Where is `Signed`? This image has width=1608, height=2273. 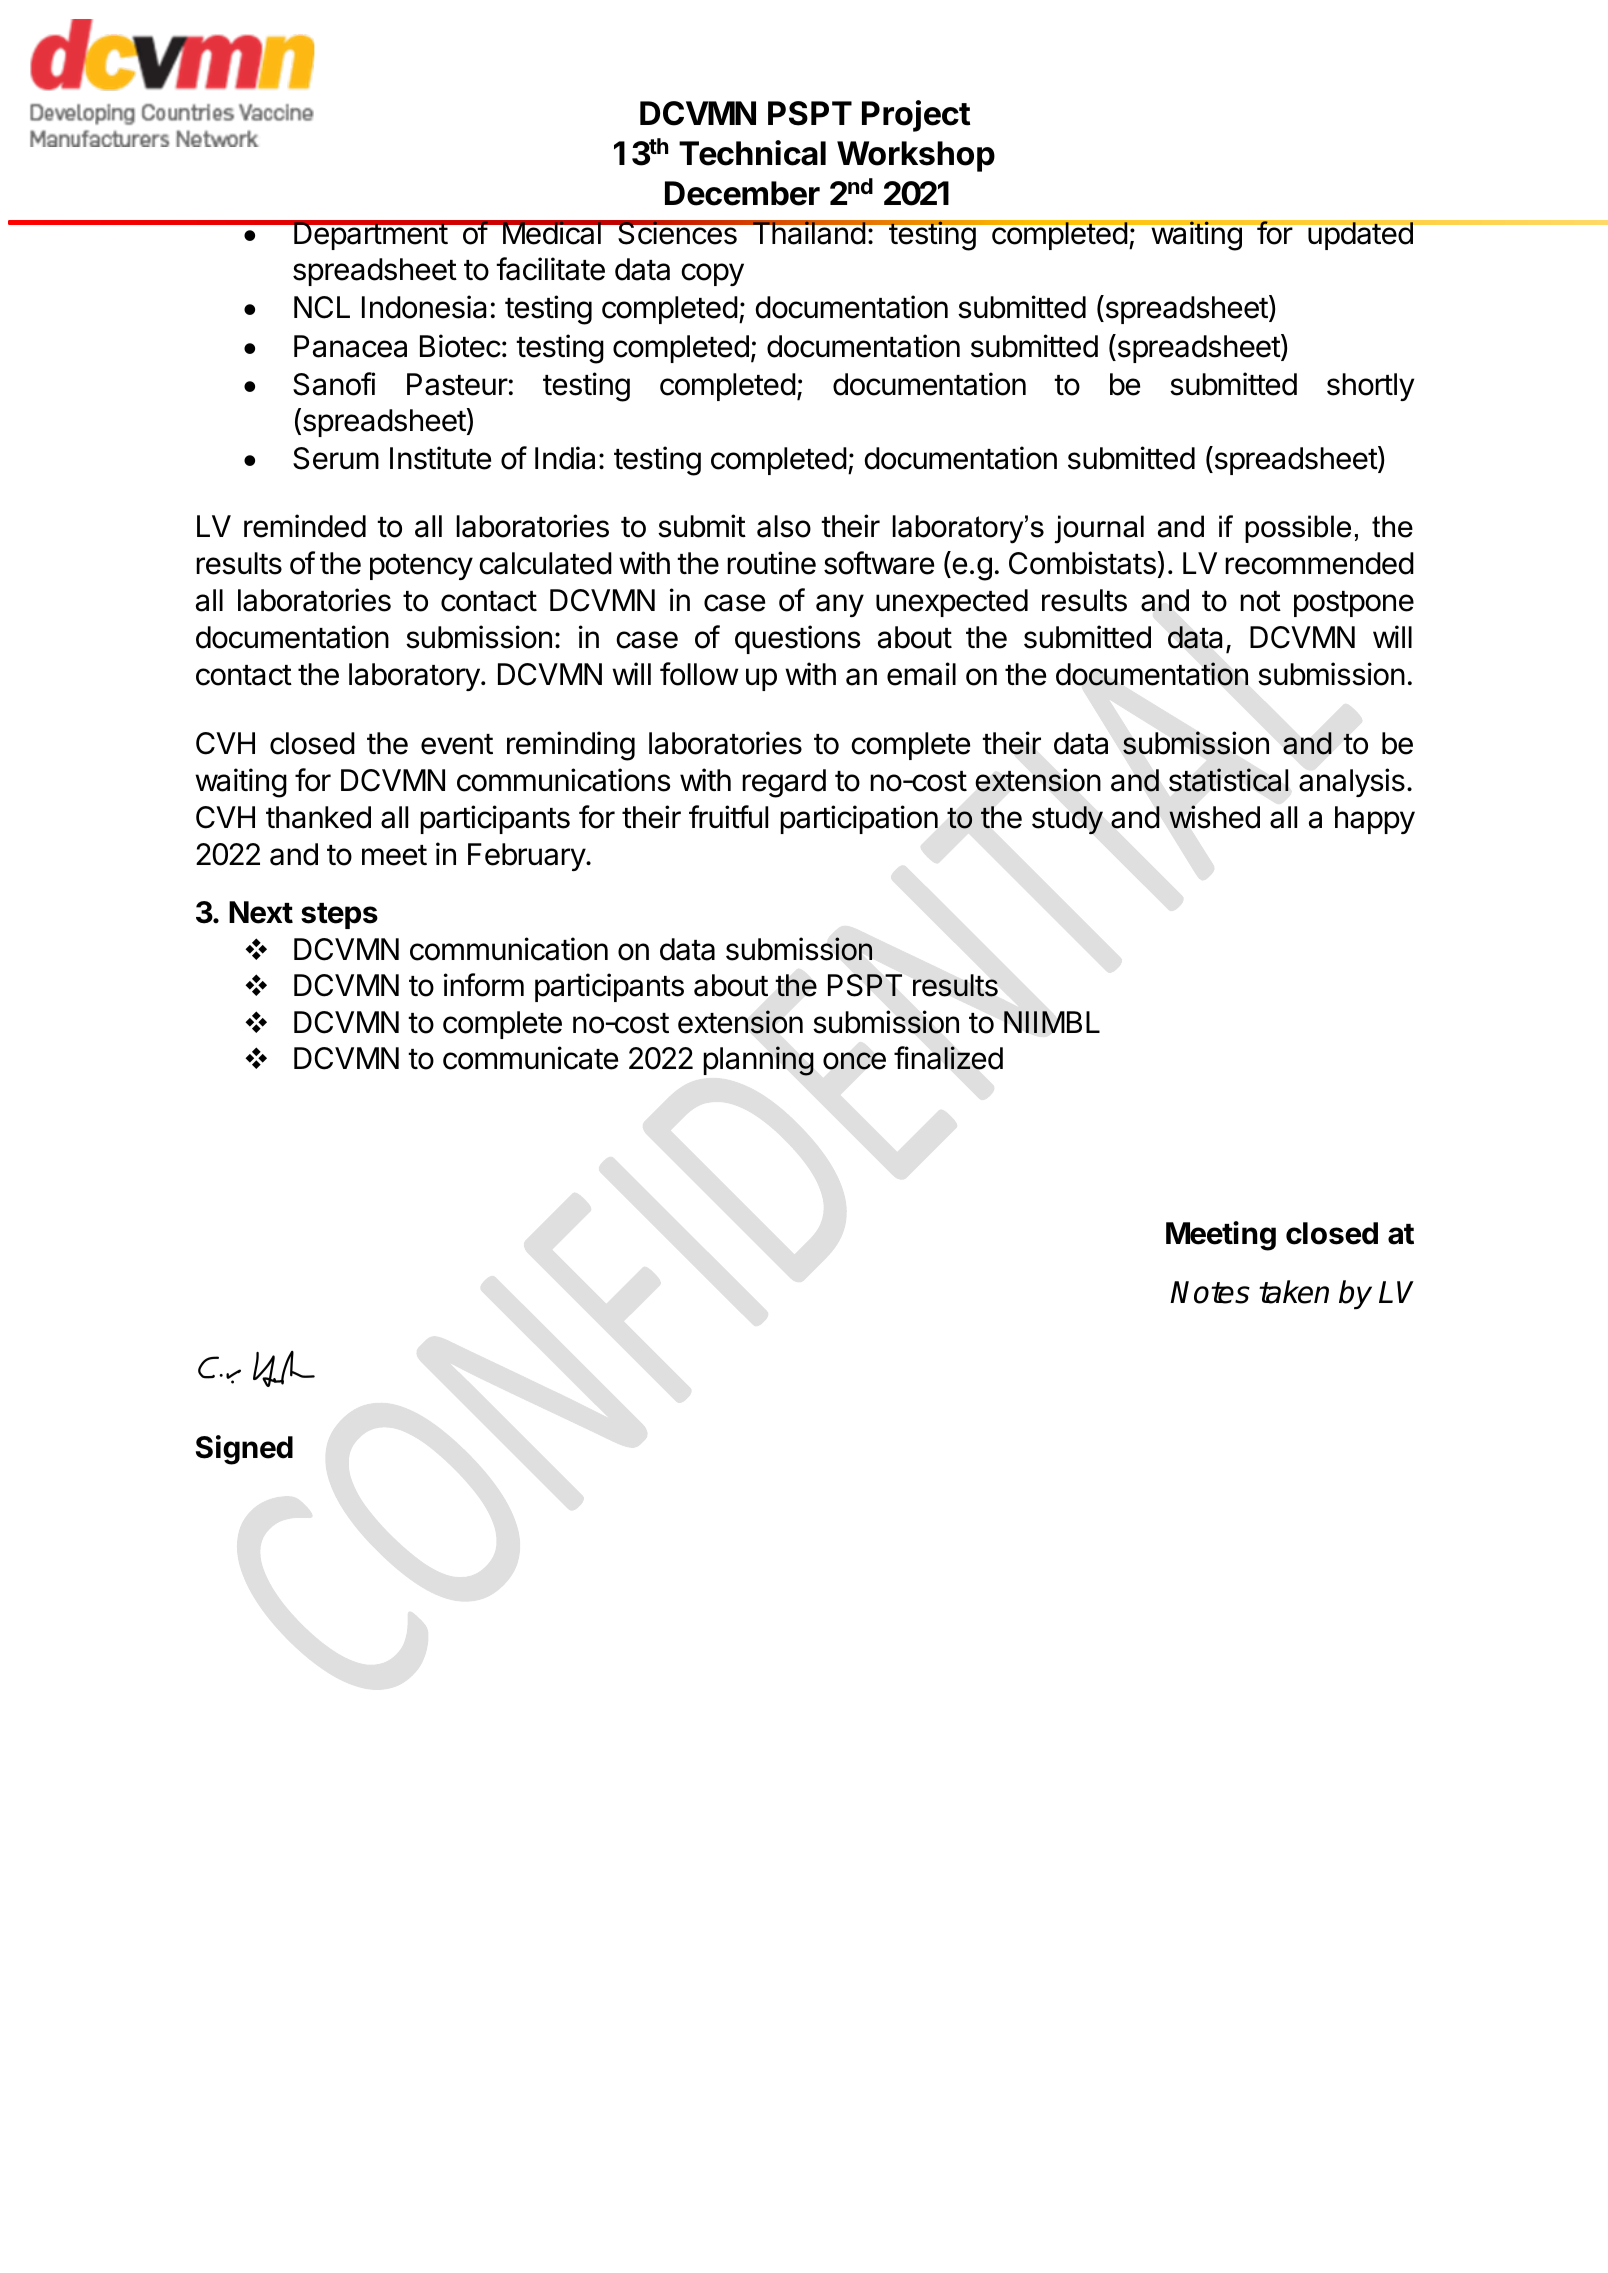
Signed is located at coordinates (244, 1450).
